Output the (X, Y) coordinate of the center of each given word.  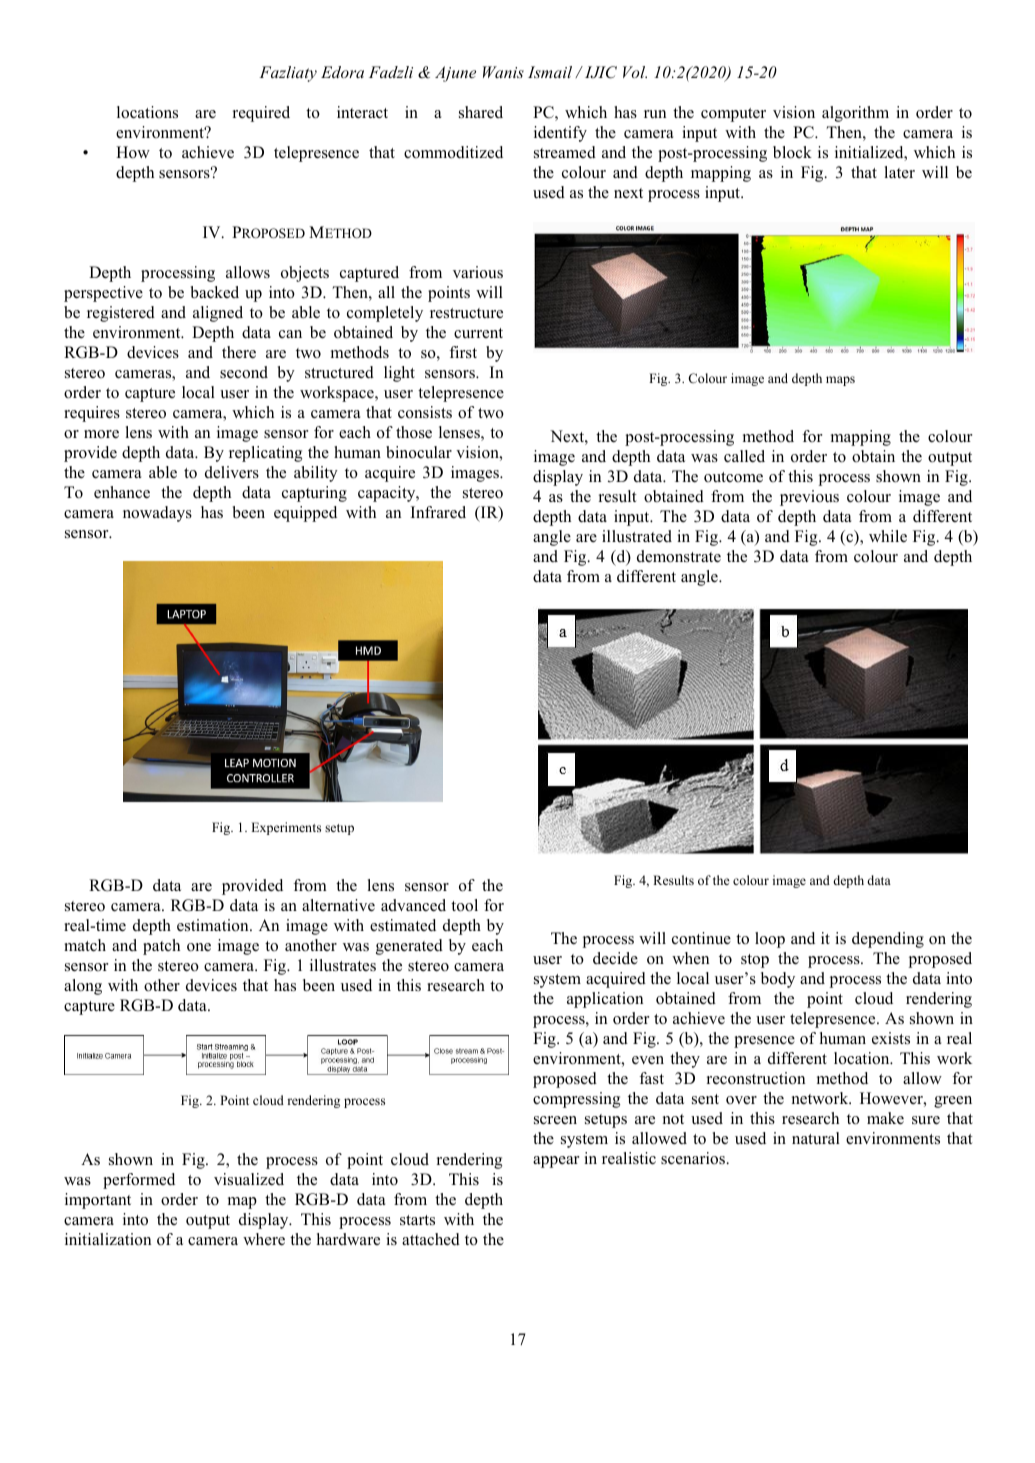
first (463, 352)
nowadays (157, 514)
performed (139, 1181)
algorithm (855, 114)
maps (840, 381)
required (261, 114)
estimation (214, 925)
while (888, 536)
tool (464, 905)
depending (888, 940)
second (244, 372)
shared (481, 112)
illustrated (637, 536)
